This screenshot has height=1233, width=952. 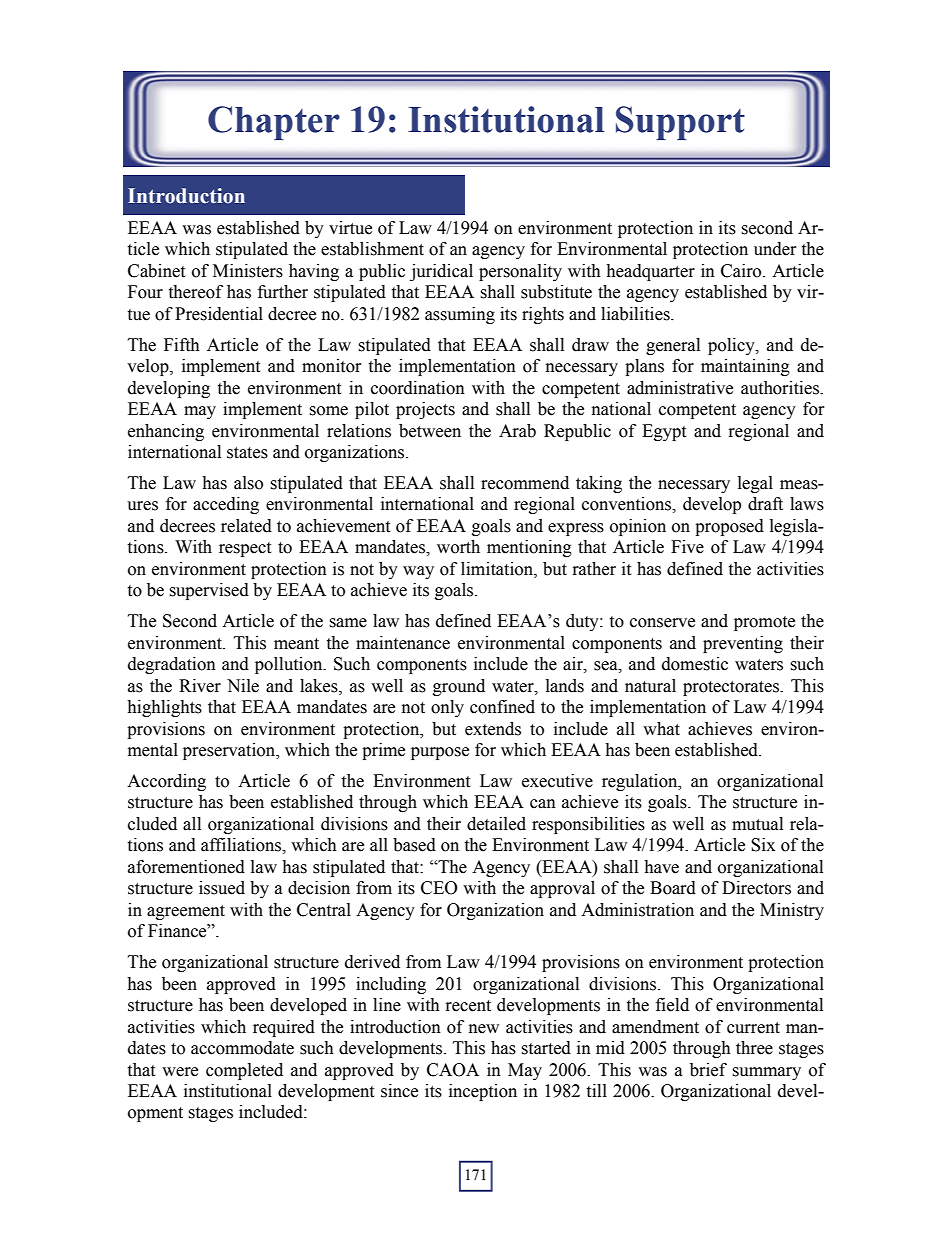 What do you see at coordinates (350, 228) in the screenshot?
I see `virtue` at bounding box center [350, 228].
